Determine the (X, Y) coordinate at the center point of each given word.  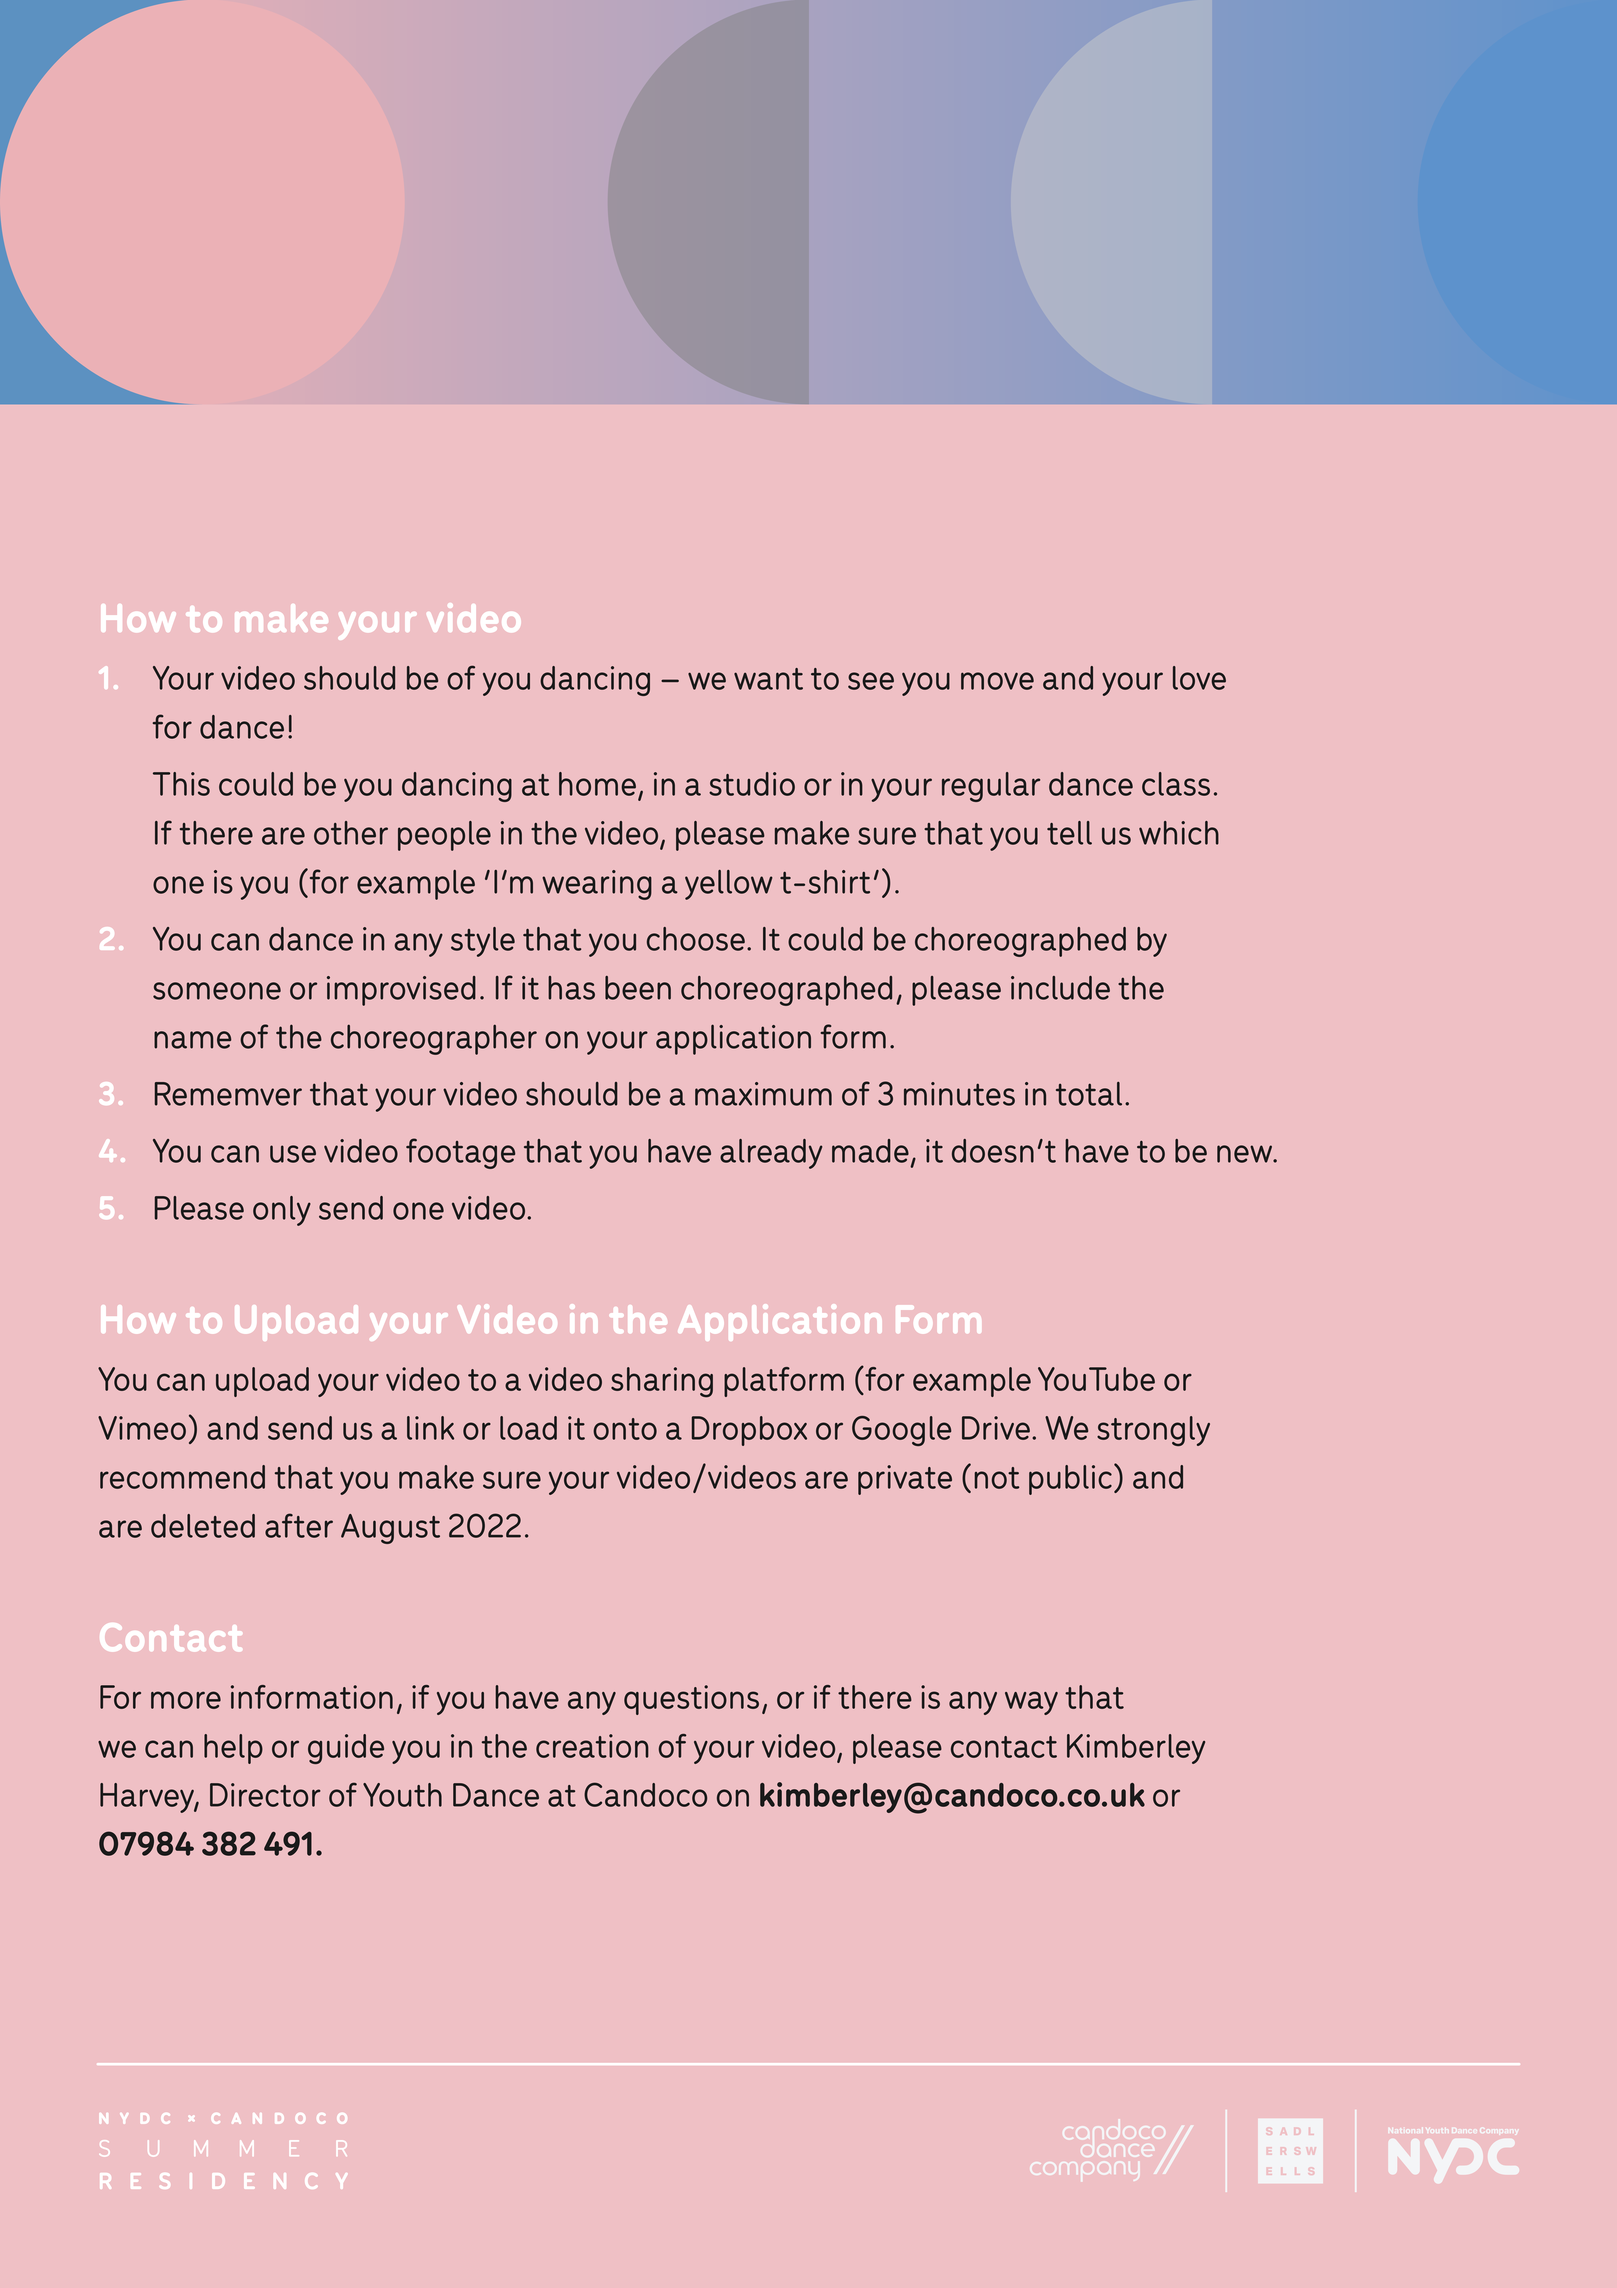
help (233, 1749)
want (768, 679)
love (1199, 678)
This (181, 784)
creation (592, 1746)
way (1031, 1703)
